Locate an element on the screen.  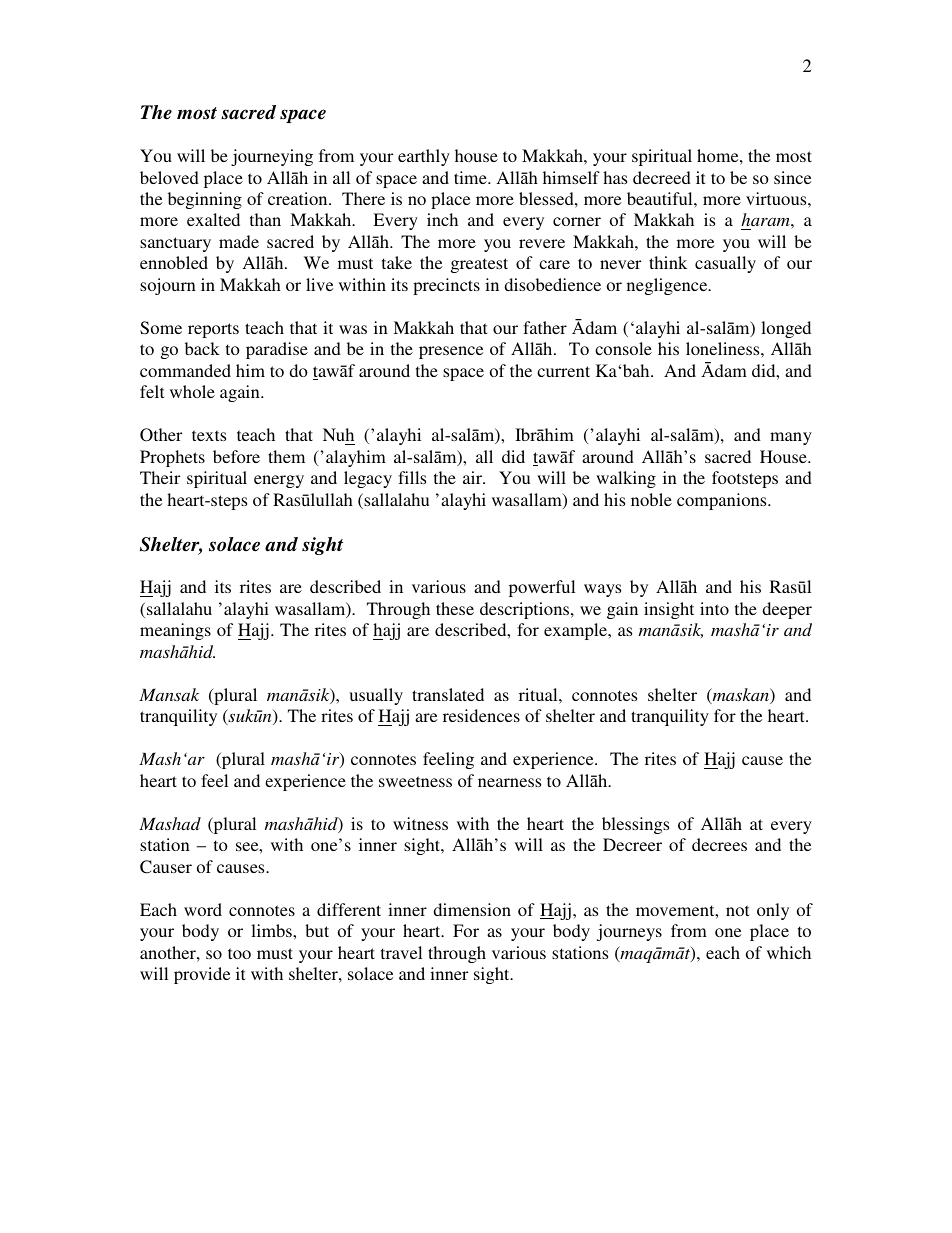
too is located at coordinates (239, 953).
